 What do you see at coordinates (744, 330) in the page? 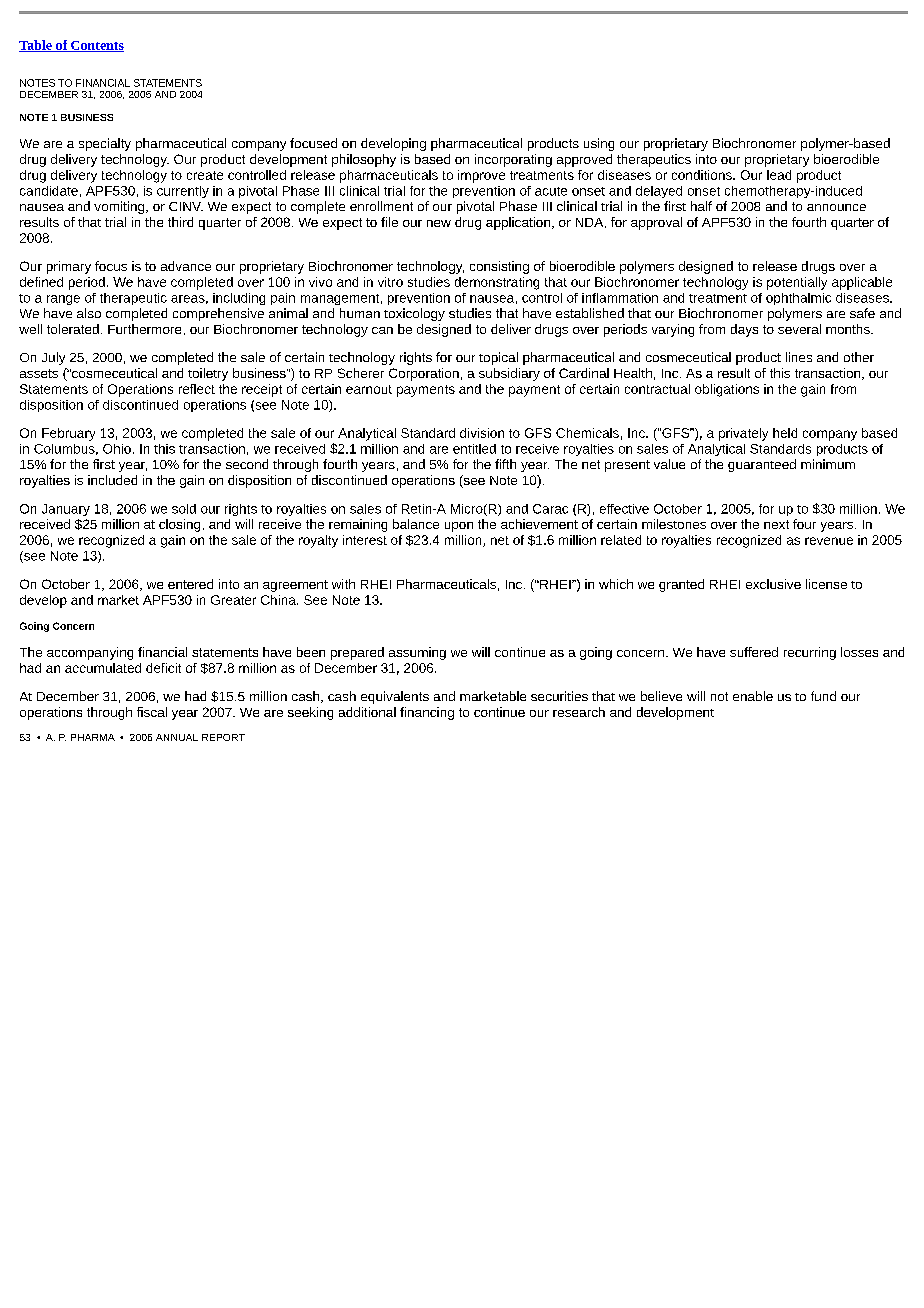
I see `days` at bounding box center [744, 330].
